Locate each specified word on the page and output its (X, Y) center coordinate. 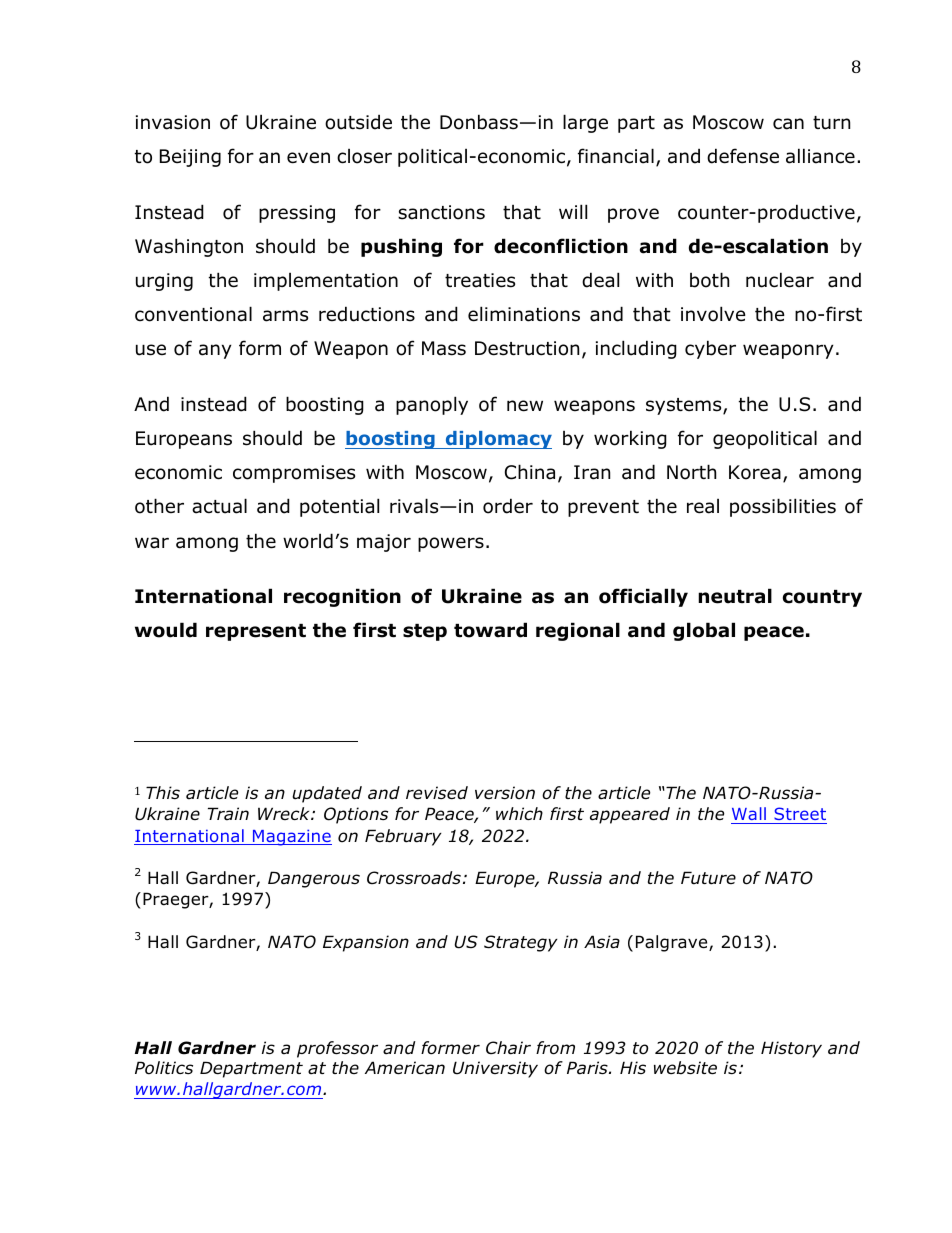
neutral (735, 596)
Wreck (285, 813)
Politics (164, 1068)
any (215, 351)
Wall (750, 815)
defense (743, 156)
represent (256, 632)
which (519, 813)
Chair (508, 1048)
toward (490, 630)
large (585, 123)
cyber (710, 349)
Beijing (190, 158)
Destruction (527, 348)
